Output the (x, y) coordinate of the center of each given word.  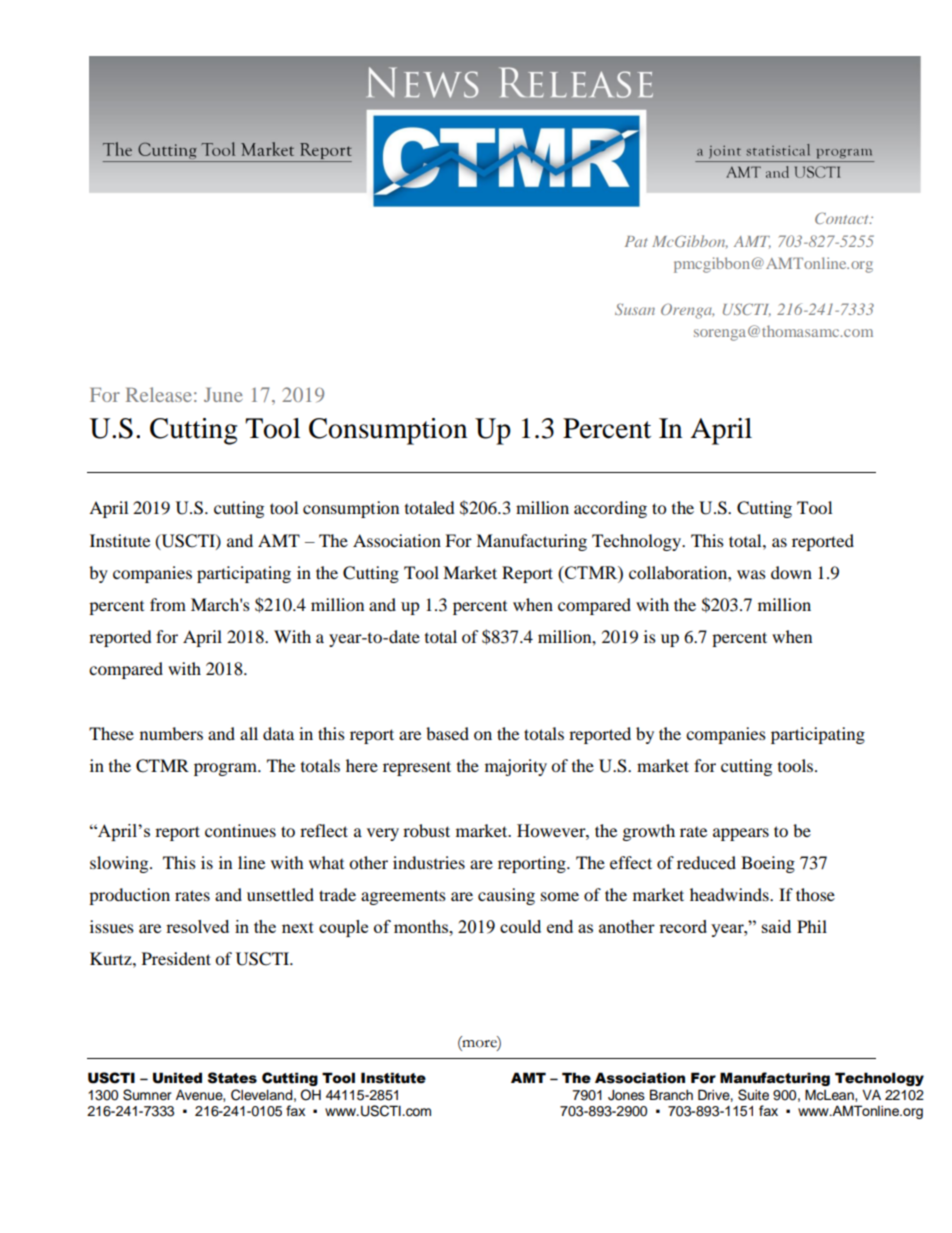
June (223, 395)
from (168, 604)
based (447, 733)
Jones (626, 1095)
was (751, 574)
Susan (635, 309)
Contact (843, 218)
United (177, 1078)
